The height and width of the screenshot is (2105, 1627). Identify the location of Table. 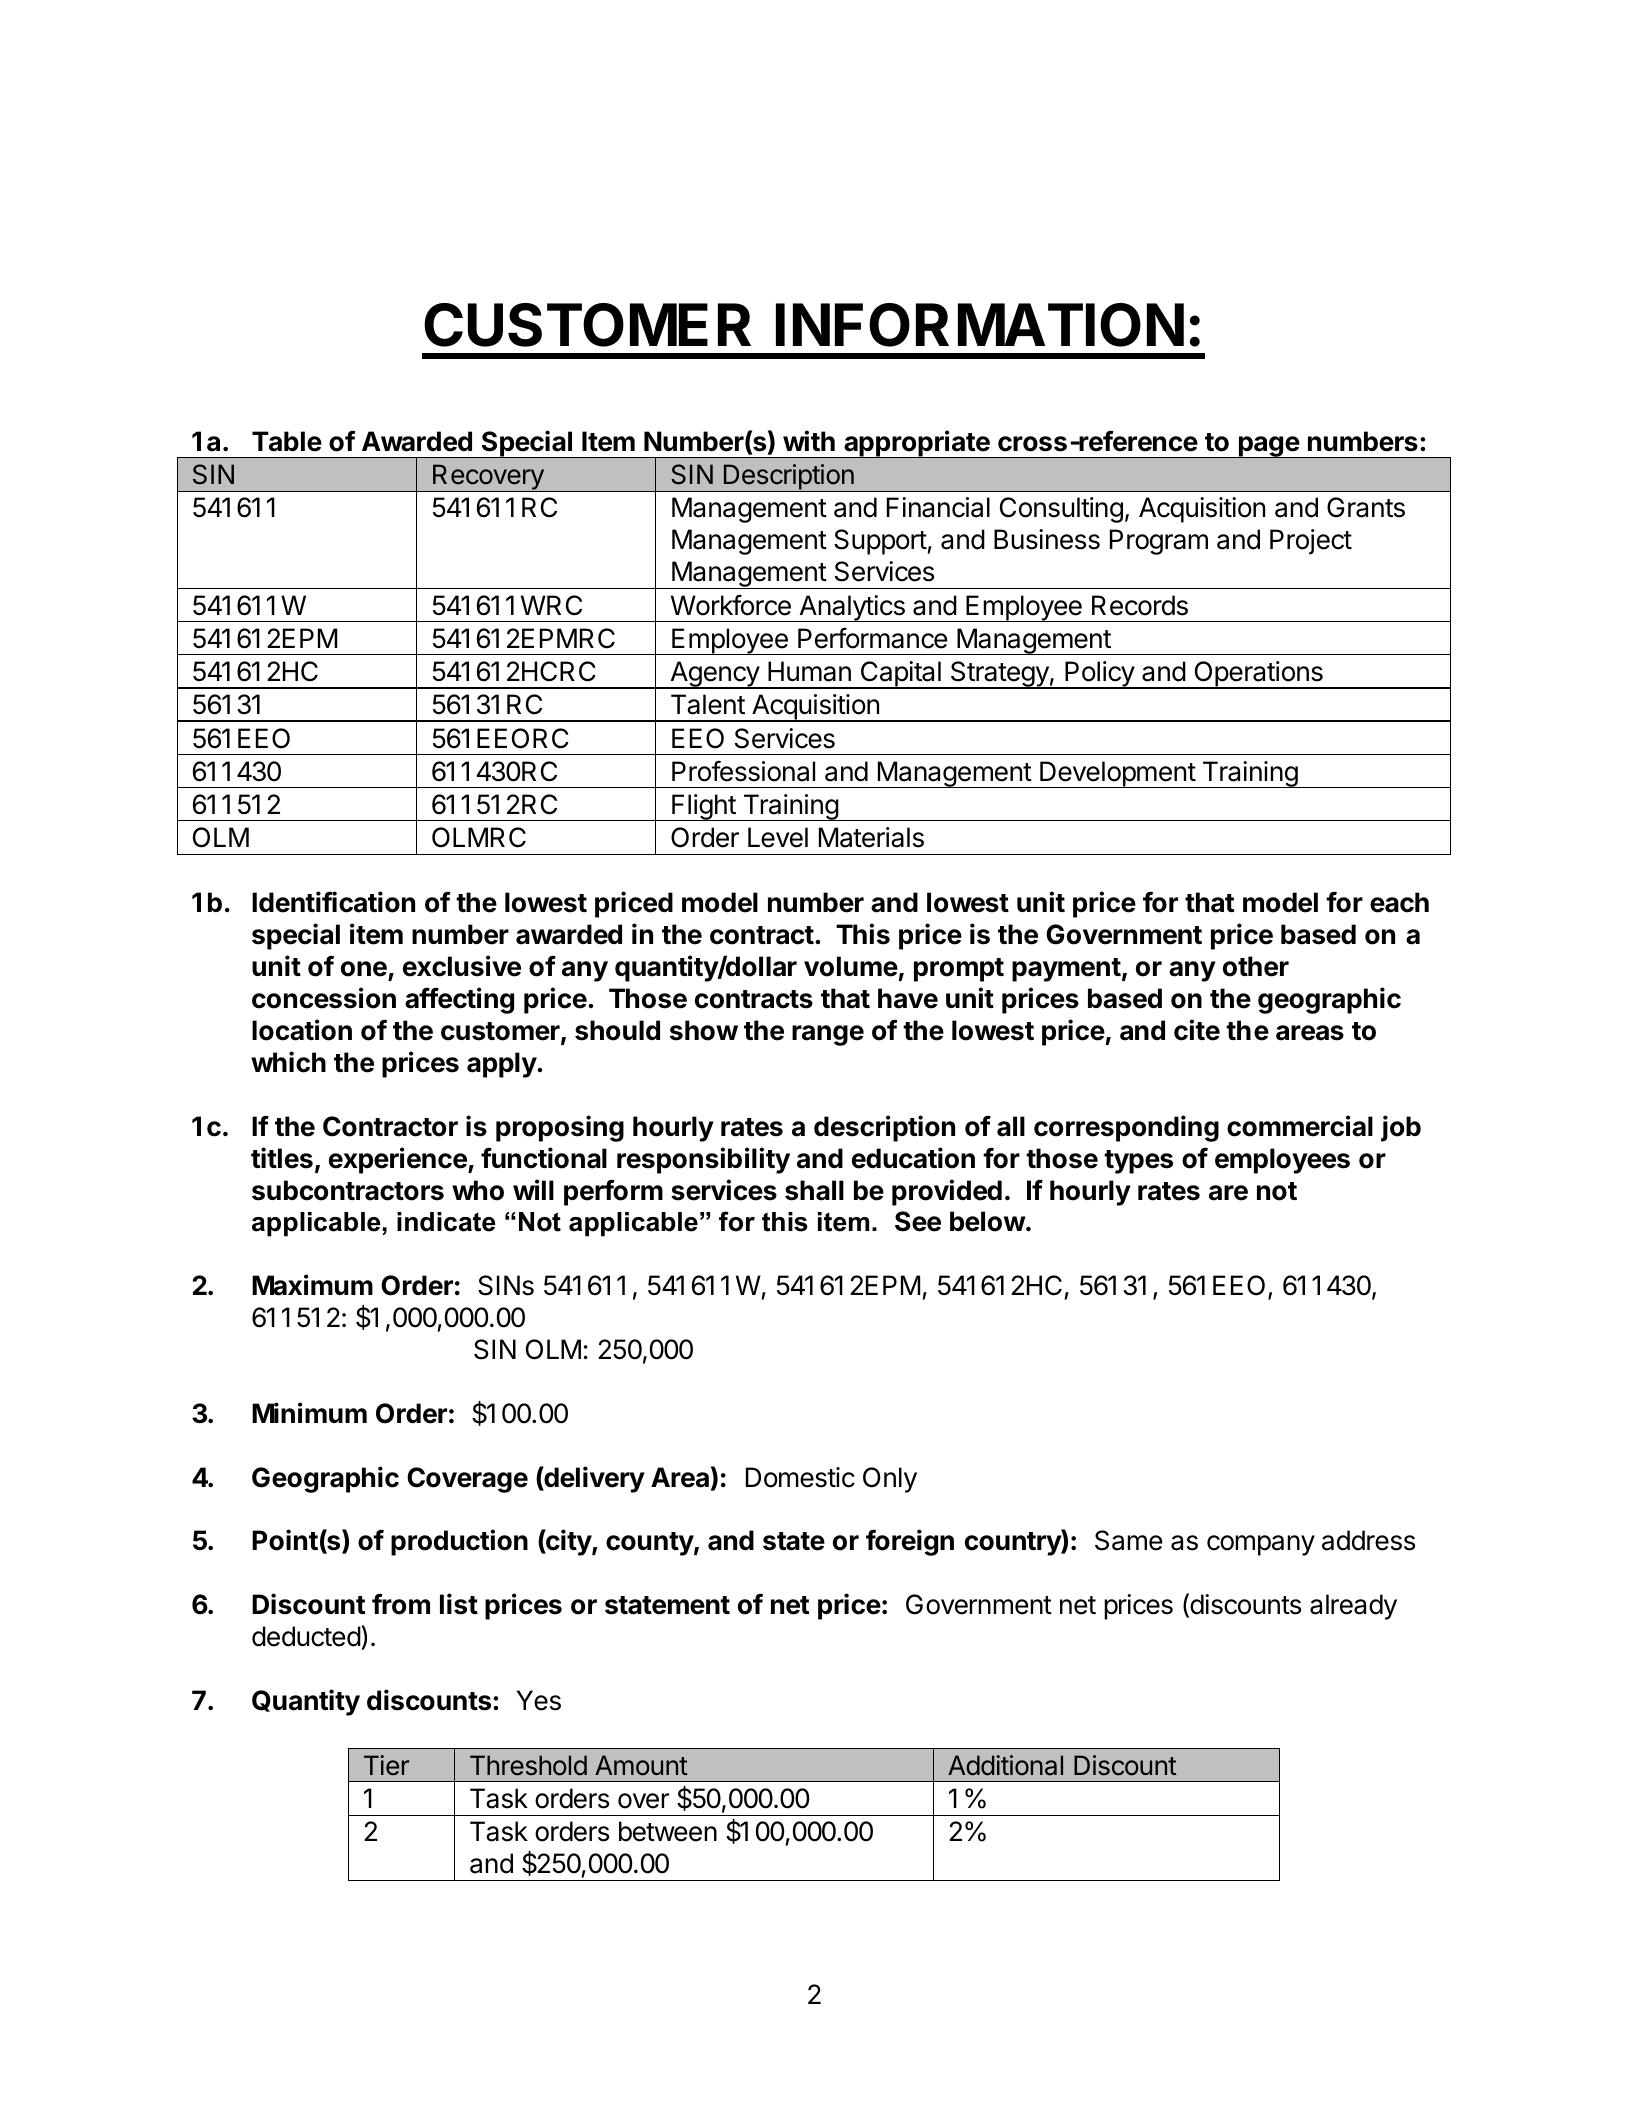
(287, 441).
